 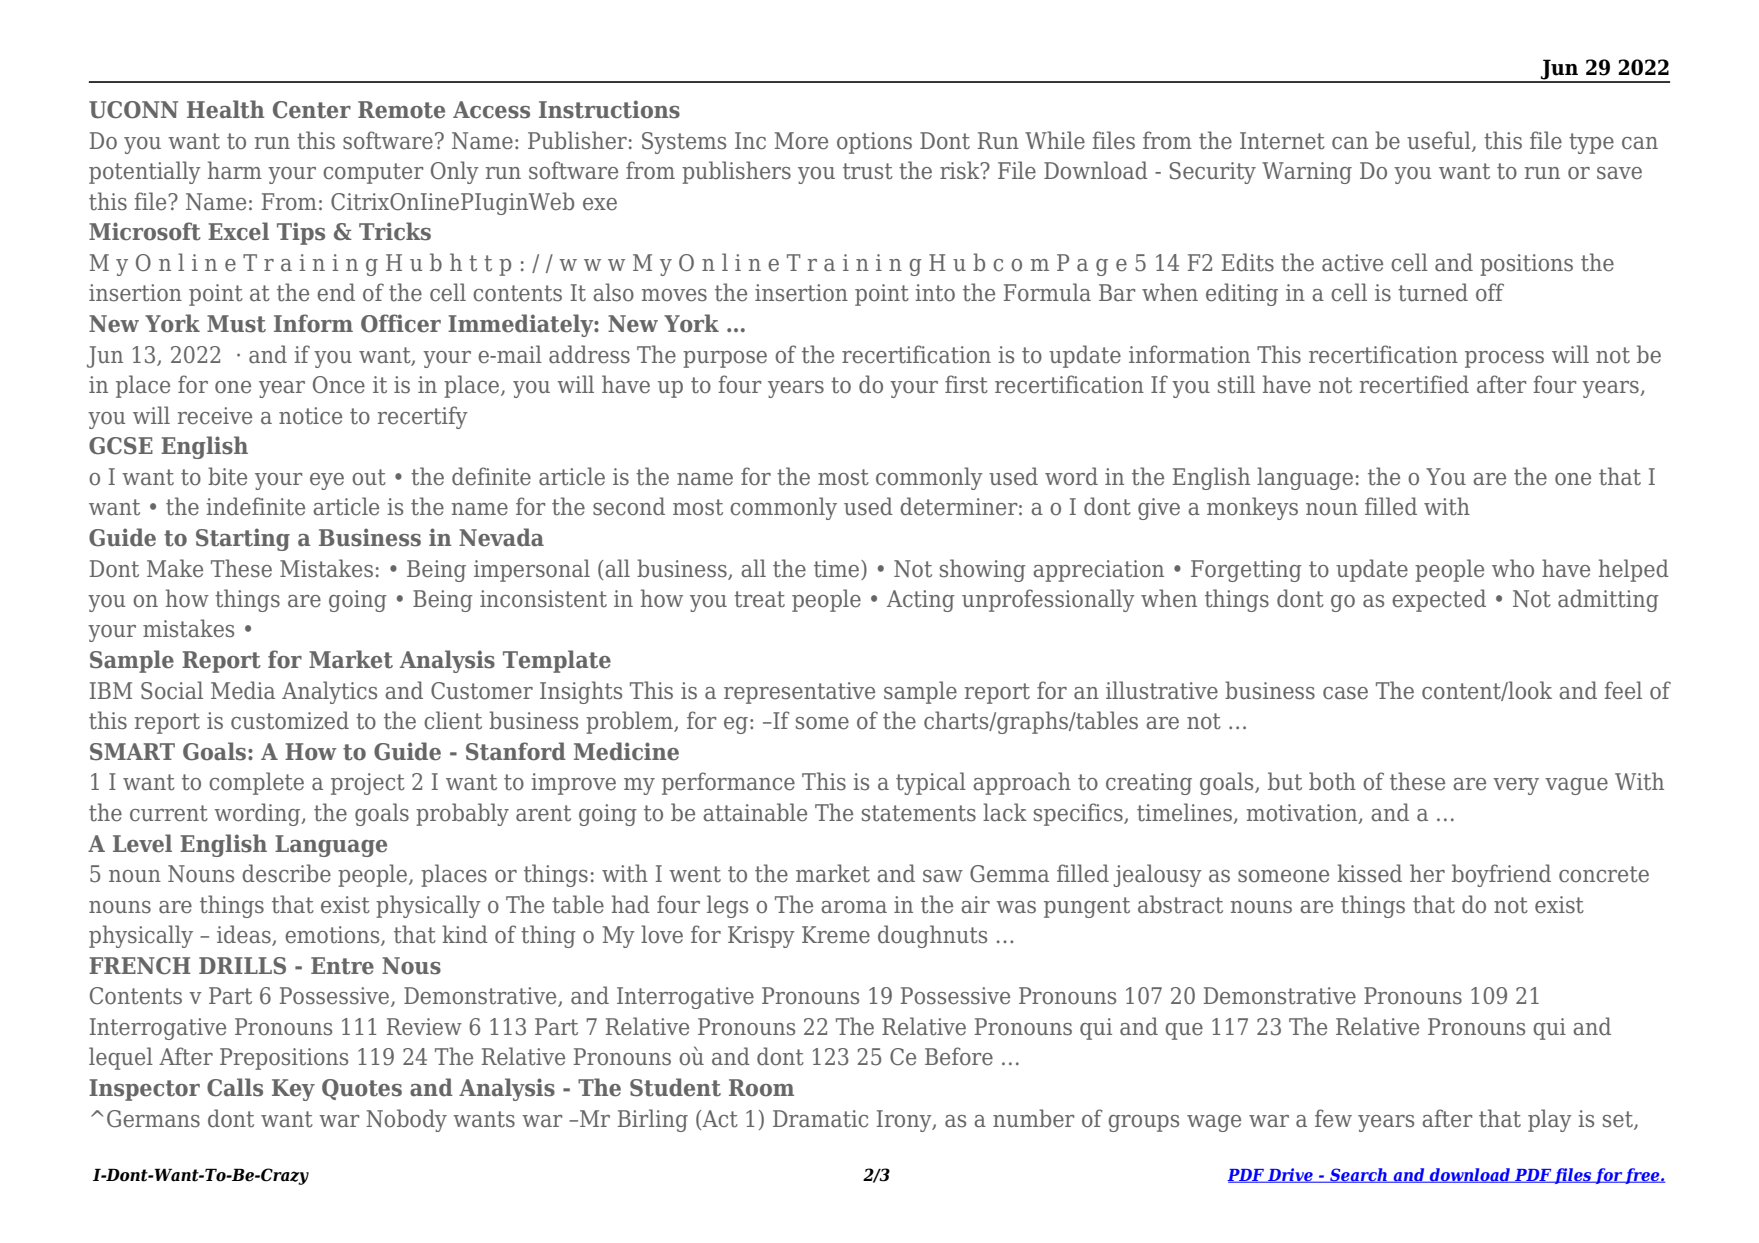 What do you see at coordinates (1440, 141) in the screenshot?
I see `useful` at bounding box center [1440, 141].
